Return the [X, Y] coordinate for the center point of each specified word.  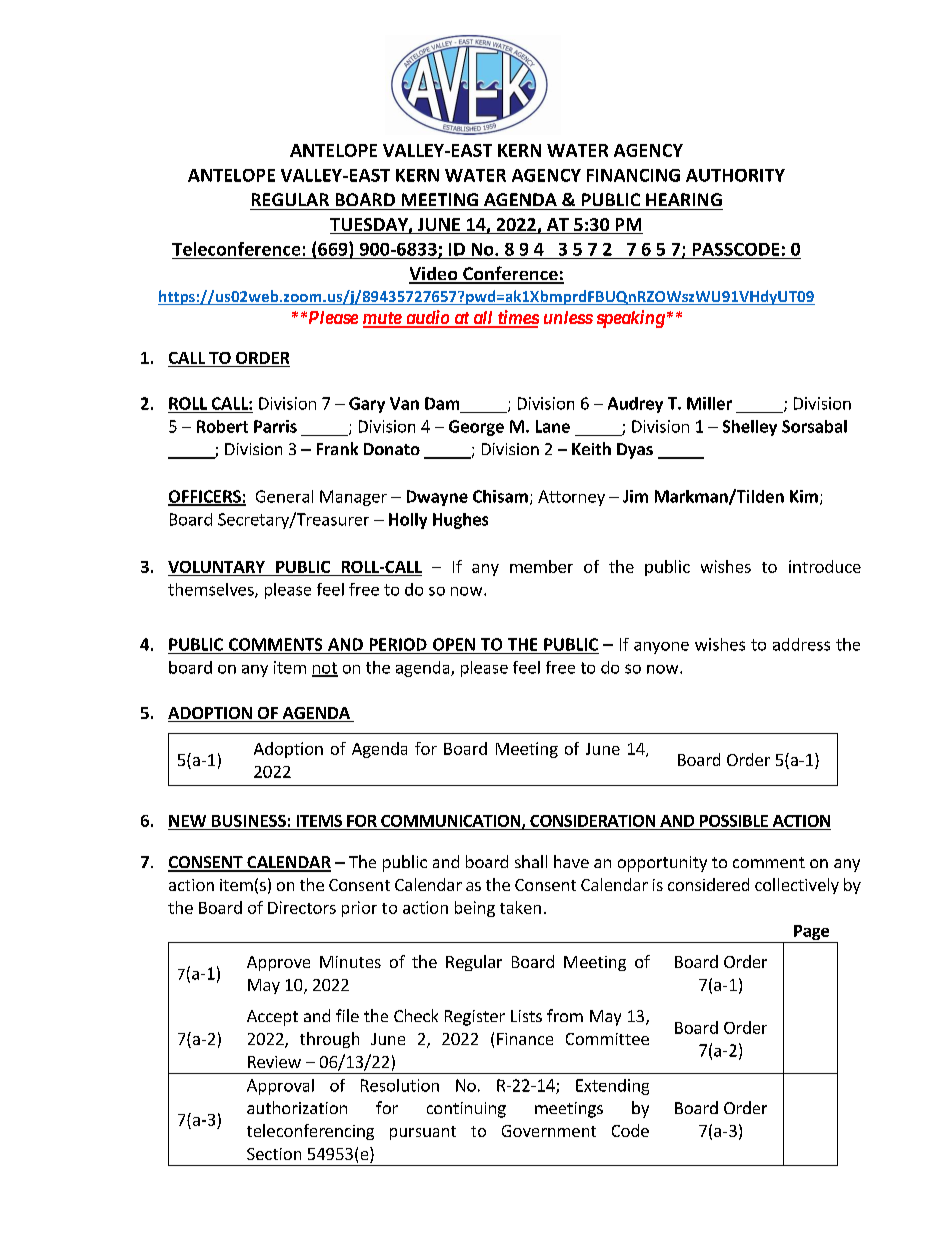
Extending [612, 1087]
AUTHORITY [735, 175]
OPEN [454, 644]
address [801, 644]
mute [383, 319]
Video [434, 275]
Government [549, 1131]
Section [274, 1154]
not [325, 669]
